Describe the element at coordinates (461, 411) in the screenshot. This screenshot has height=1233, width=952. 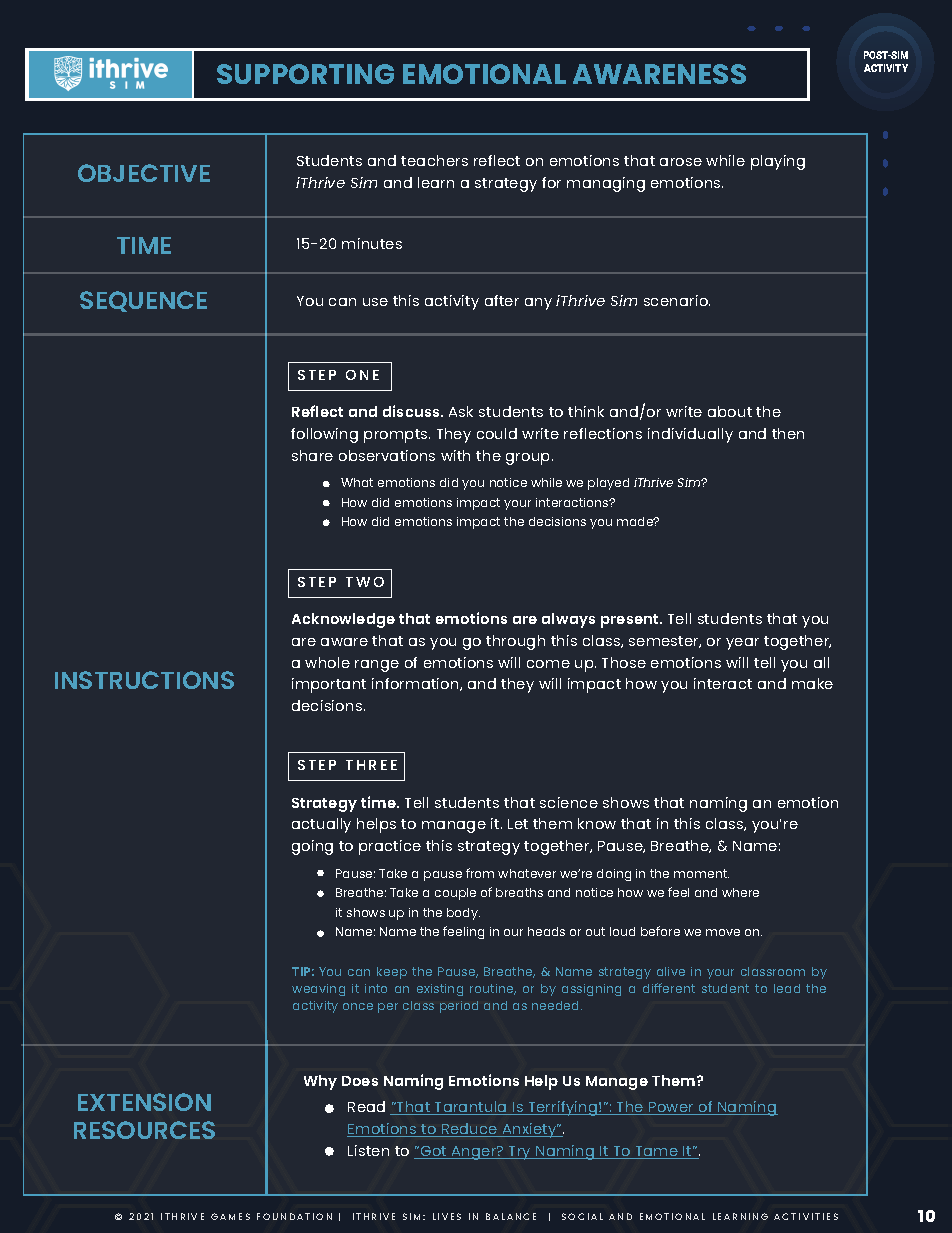
I see `Ask` at that location.
